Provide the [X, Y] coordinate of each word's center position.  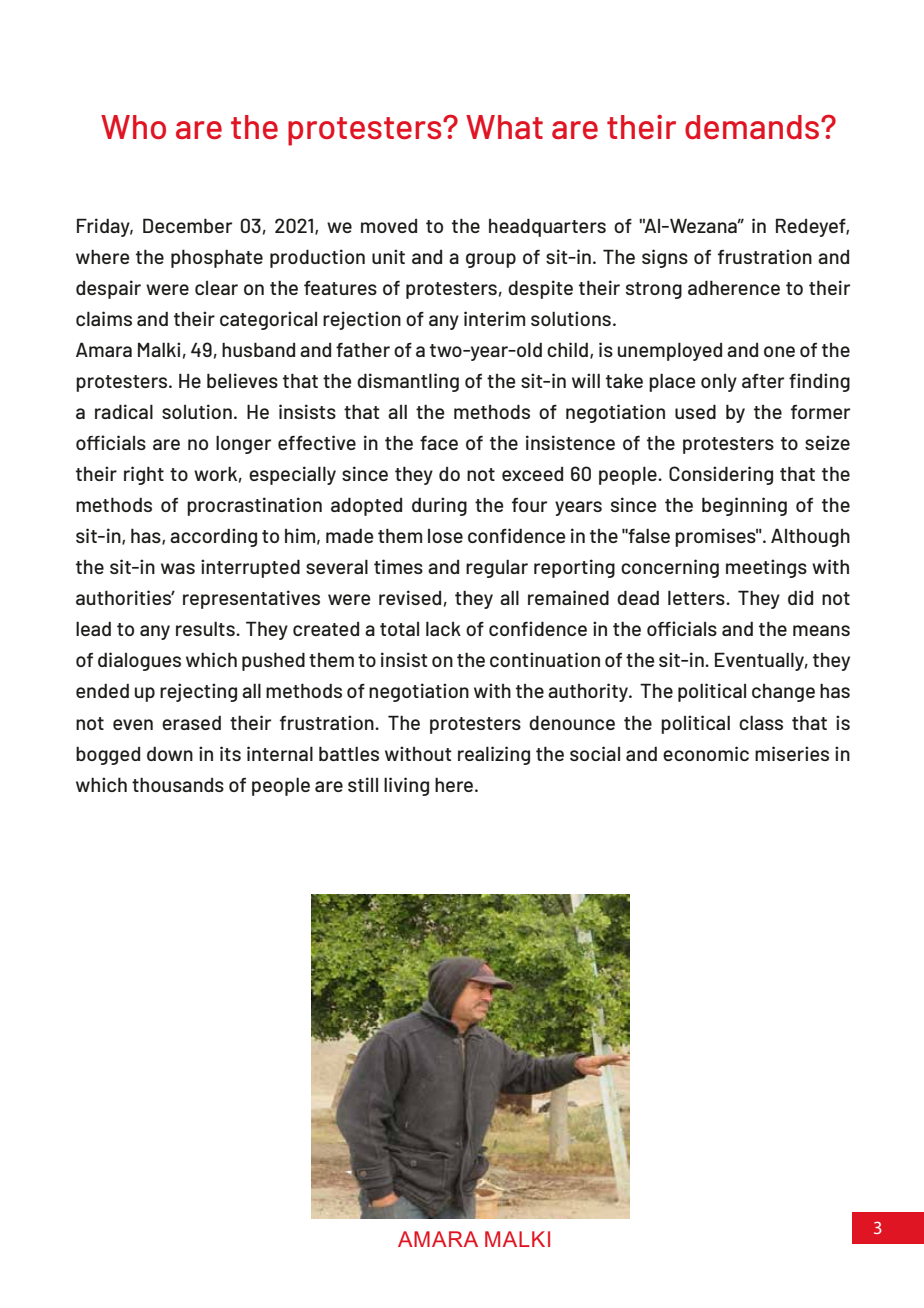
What [504, 127]
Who [133, 127]
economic [706, 753]
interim [494, 318]
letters [697, 597]
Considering [721, 475]
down [170, 753]
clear [216, 288]
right [144, 475]
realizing [494, 755]
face [439, 442]
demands [753, 127]
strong [654, 290]
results [206, 628]
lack [443, 628]
